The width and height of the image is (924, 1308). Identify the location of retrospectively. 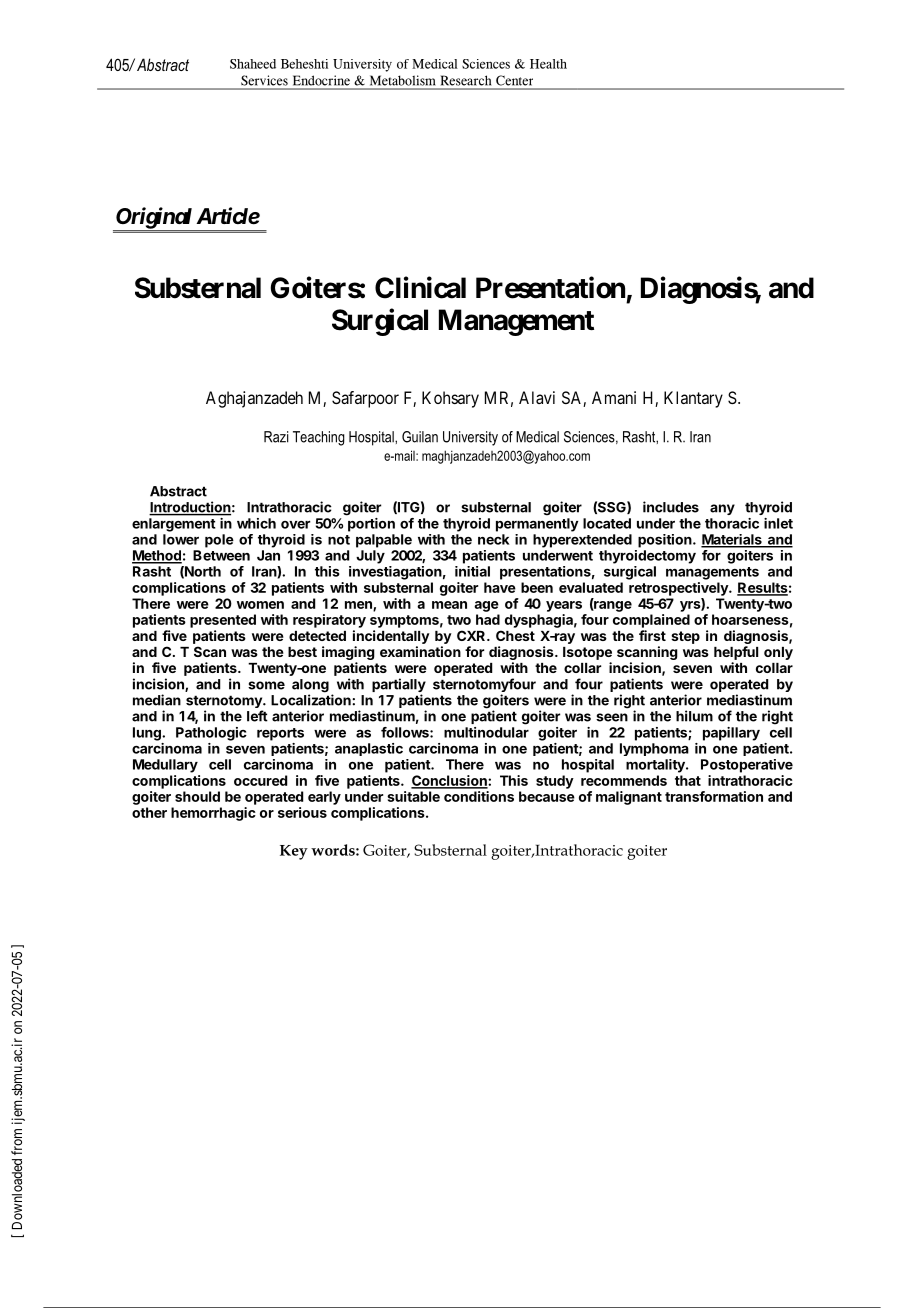
(679, 589).
